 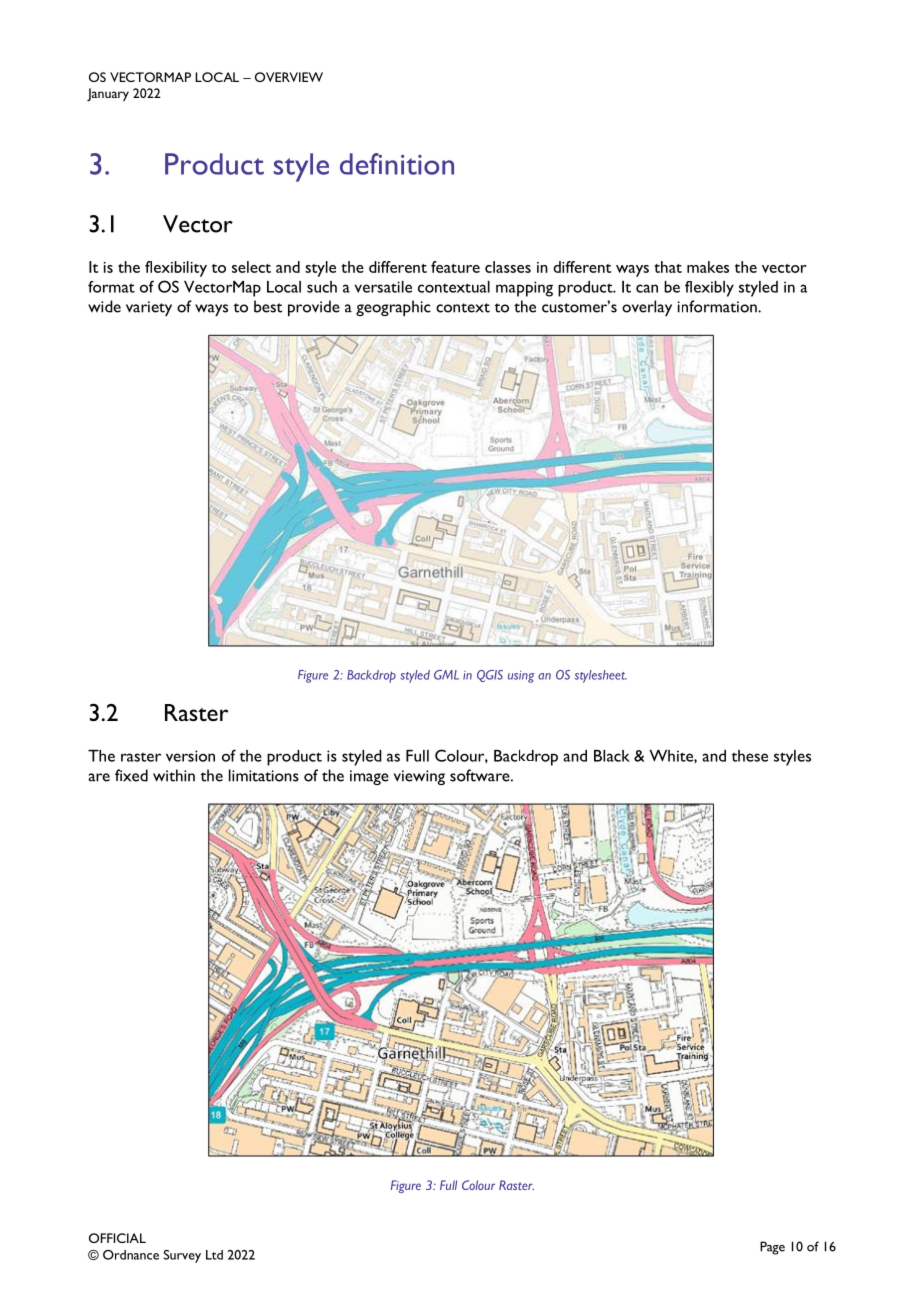 I want to click on Black, so click(x=612, y=756).
